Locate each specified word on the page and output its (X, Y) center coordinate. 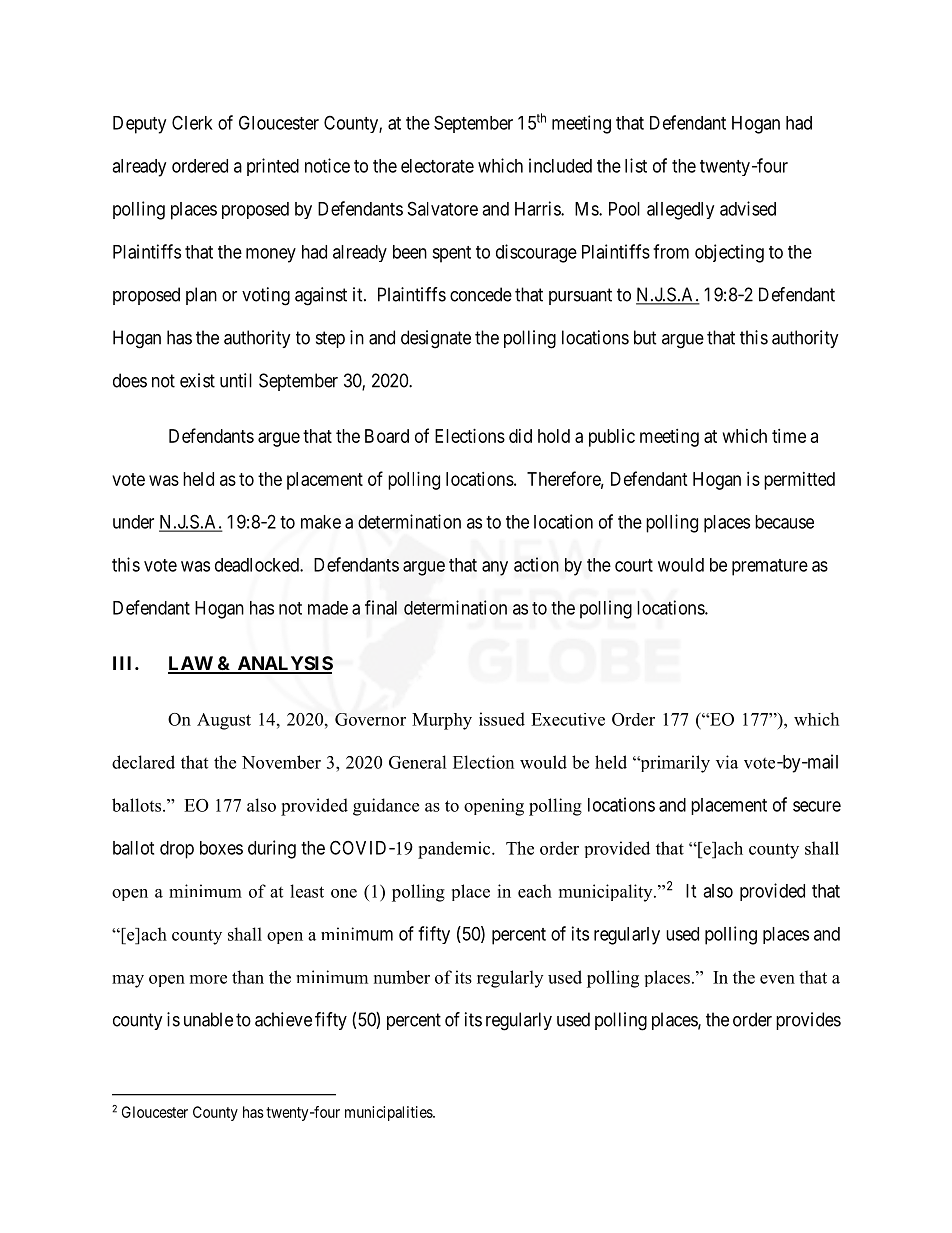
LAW (191, 664)
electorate (437, 166)
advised (748, 208)
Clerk (192, 122)
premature (770, 567)
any (495, 568)
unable (208, 1019)
